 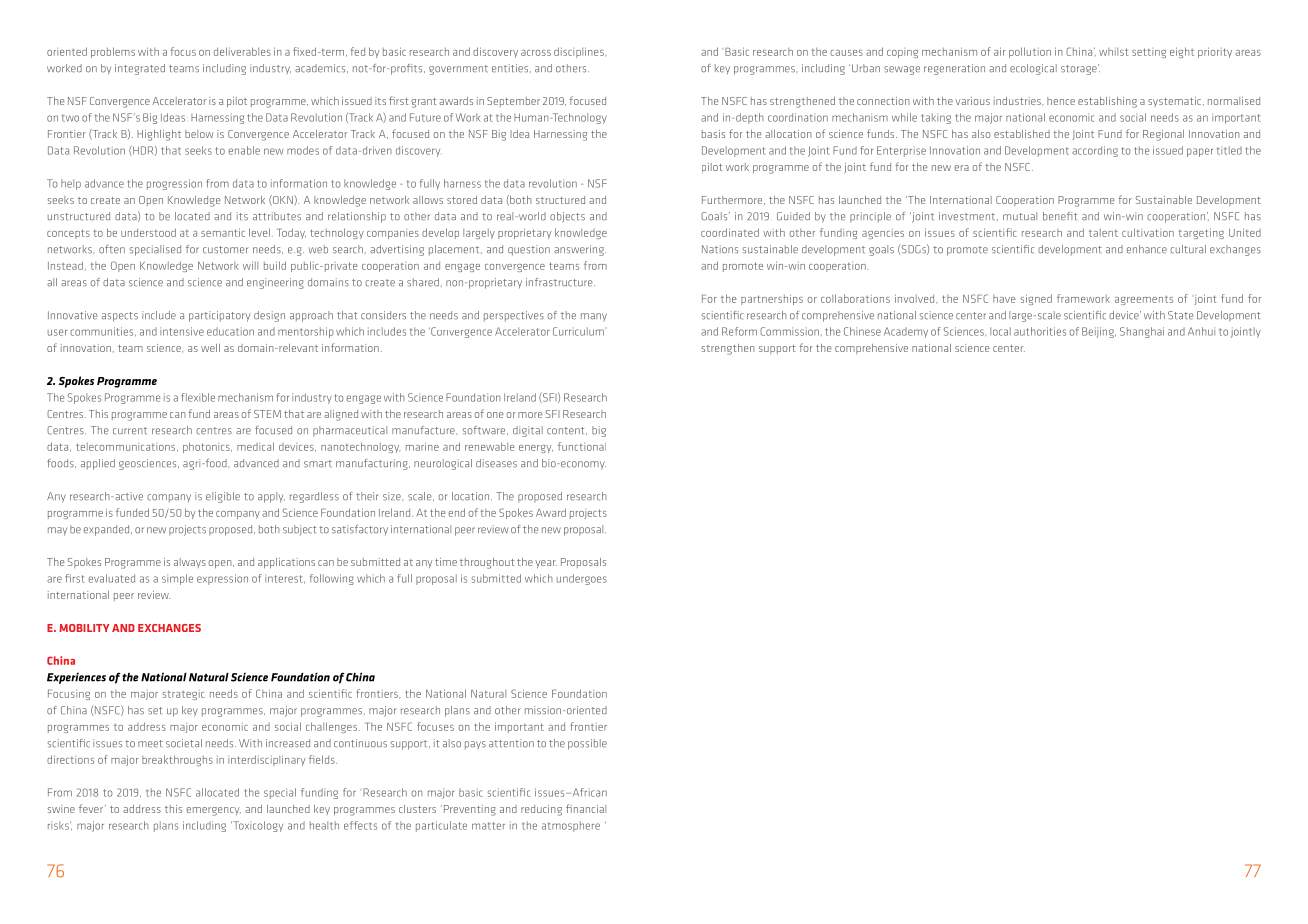 What do you see at coordinates (1147, 249) in the screenshot?
I see `enhance` at bounding box center [1147, 249].
